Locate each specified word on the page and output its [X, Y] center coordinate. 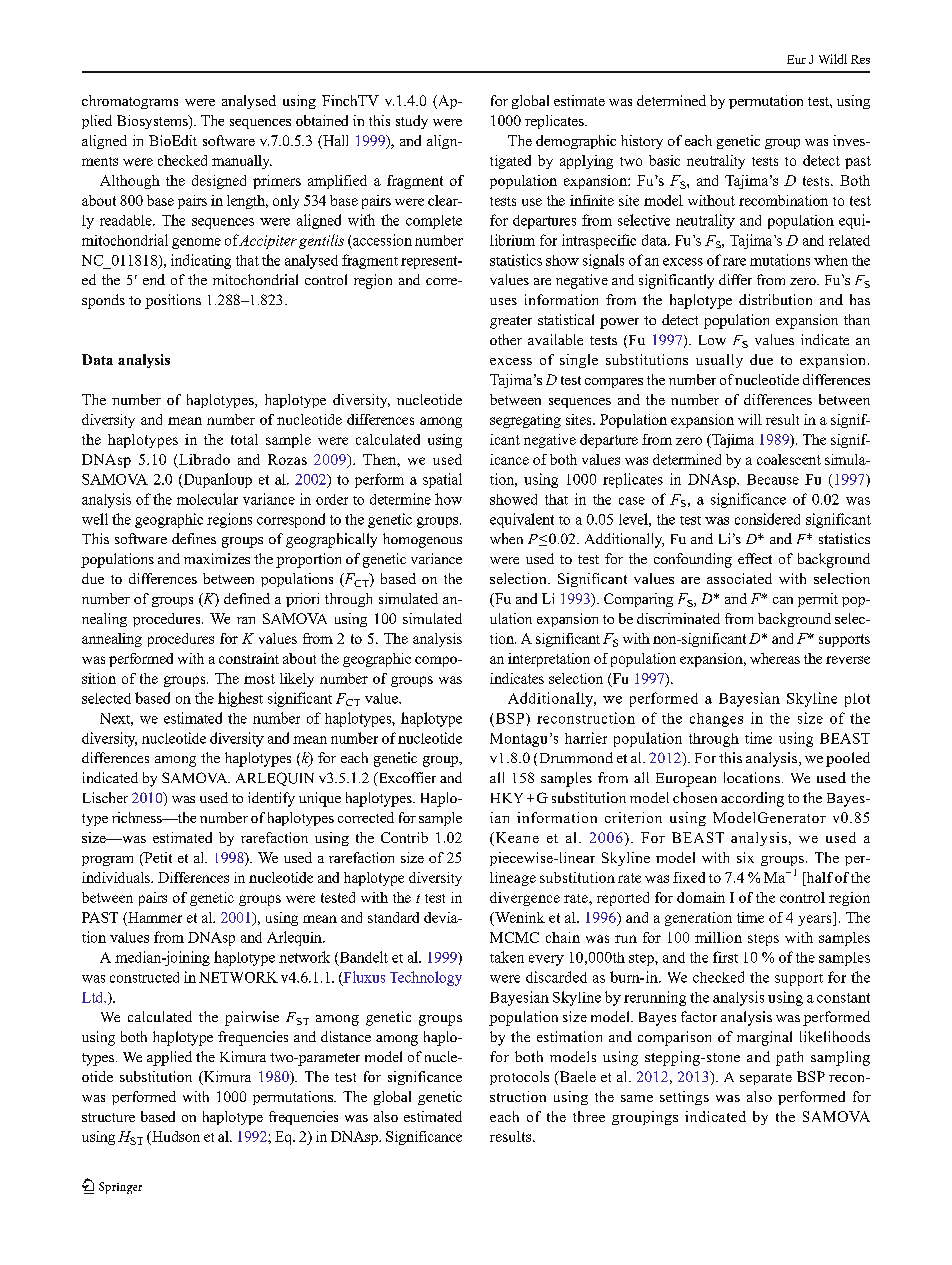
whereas [775, 658]
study [412, 122]
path [789, 1058]
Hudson [175, 1138]
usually [719, 361]
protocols [519, 1078]
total [244, 439]
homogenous [422, 540]
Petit [157, 859]
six [745, 857]
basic [664, 160]
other [506, 339]
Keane [516, 839]
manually [242, 162]
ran [246, 620]
